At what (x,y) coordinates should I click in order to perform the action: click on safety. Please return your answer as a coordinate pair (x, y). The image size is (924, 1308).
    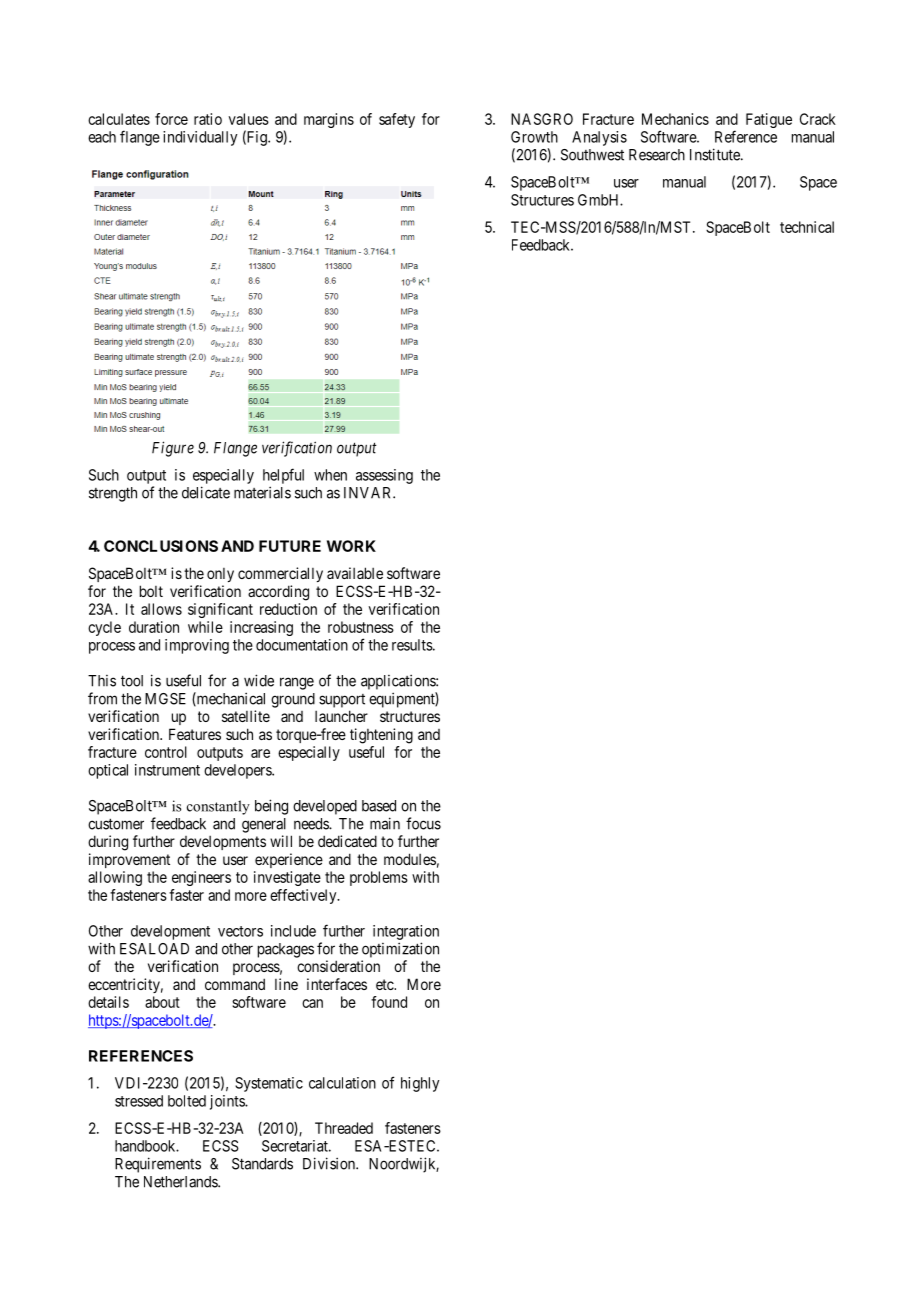
    Looking at the image, I should click on (397, 120).
